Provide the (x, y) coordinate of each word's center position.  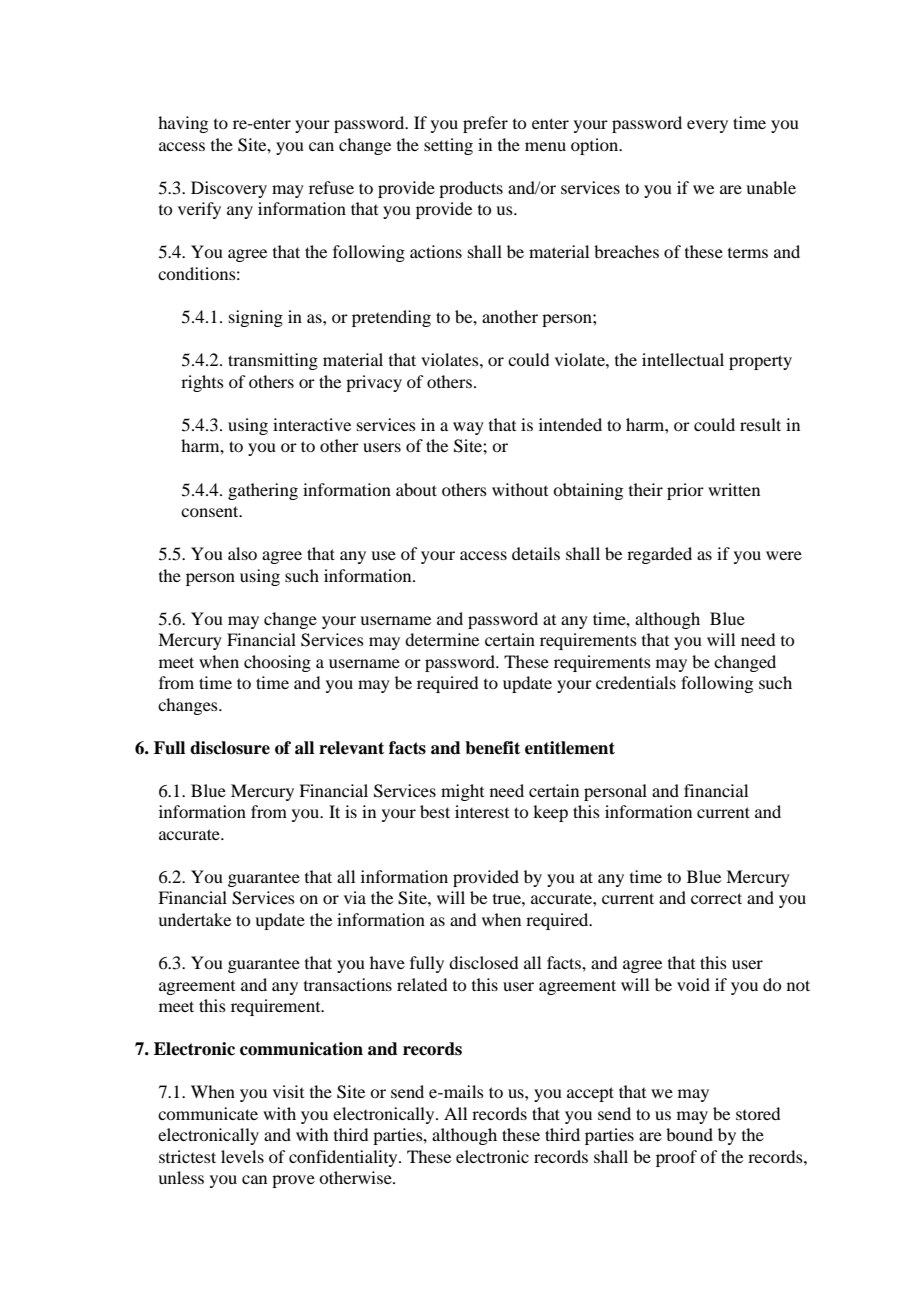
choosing (277, 663)
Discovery (229, 189)
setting (448, 146)
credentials (636, 682)
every (707, 126)
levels (242, 1156)
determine (442, 639)
